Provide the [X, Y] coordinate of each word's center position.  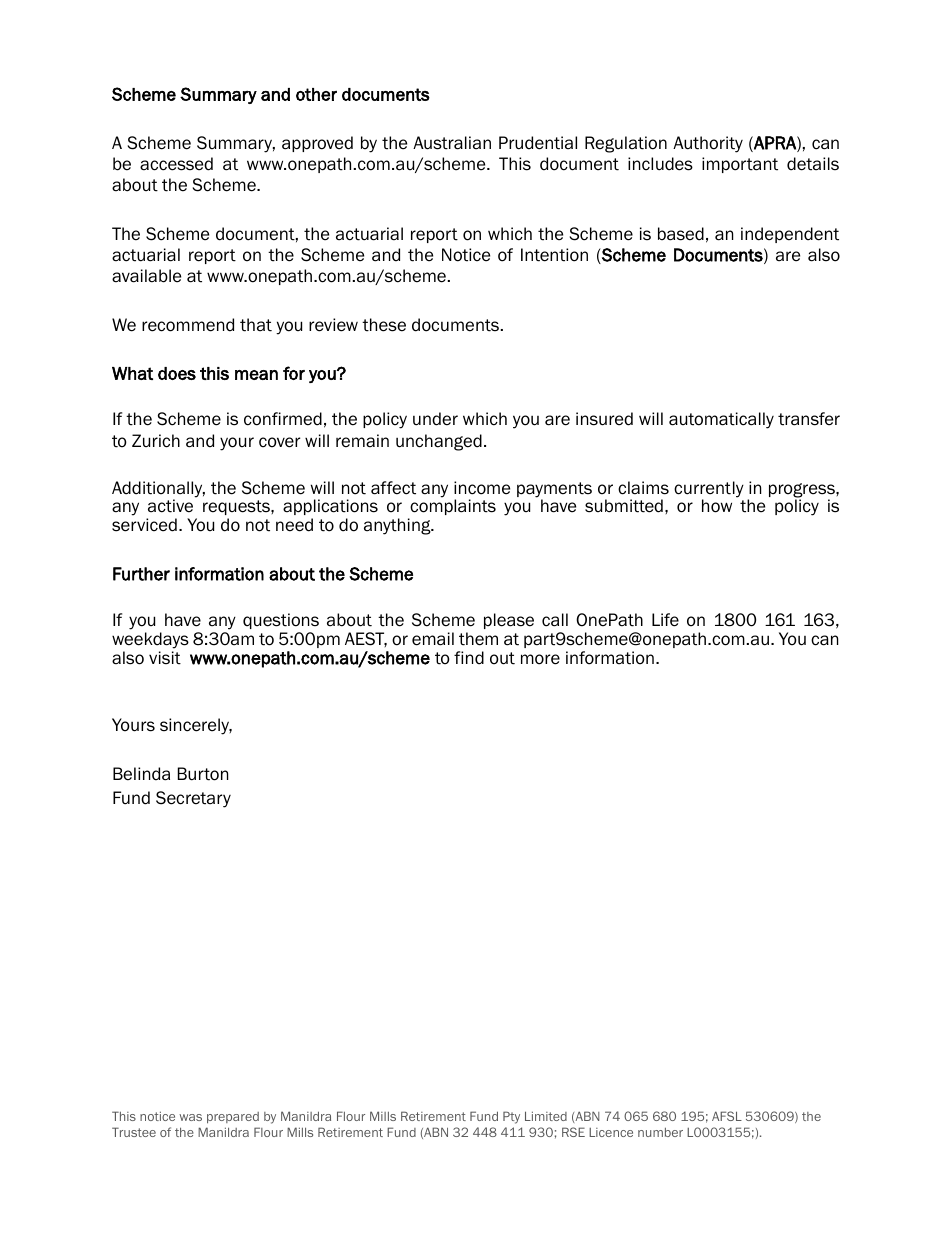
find [469, 658]
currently [709, 490]
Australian [452, 143]
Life [665, 620]
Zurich [156, 441]
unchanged [439, 442]
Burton [203, 774]
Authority [708, 144]
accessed [176, 164]
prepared [233, 1118]
